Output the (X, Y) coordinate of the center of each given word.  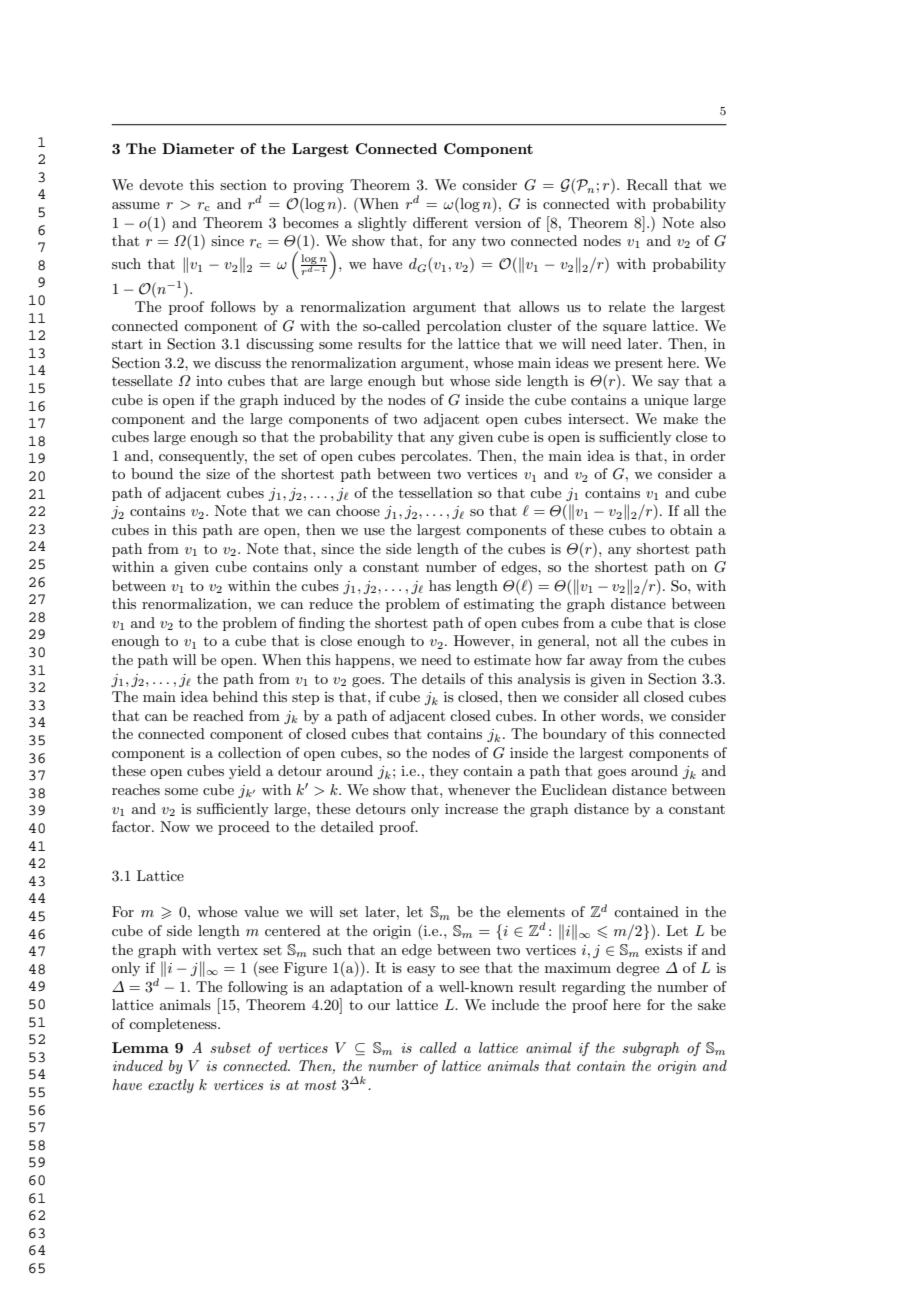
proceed (244, 828)
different (440, 222)
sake (712, 1004)
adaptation (366, 988)
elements (536, 911)
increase (471, 808)
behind (235, 696)
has (440, 585)
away (606, 663)
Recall (647, 185)
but (433, 380)
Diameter (198, 148)
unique (666, 401)
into (209, 381)
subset (230, 1047)
